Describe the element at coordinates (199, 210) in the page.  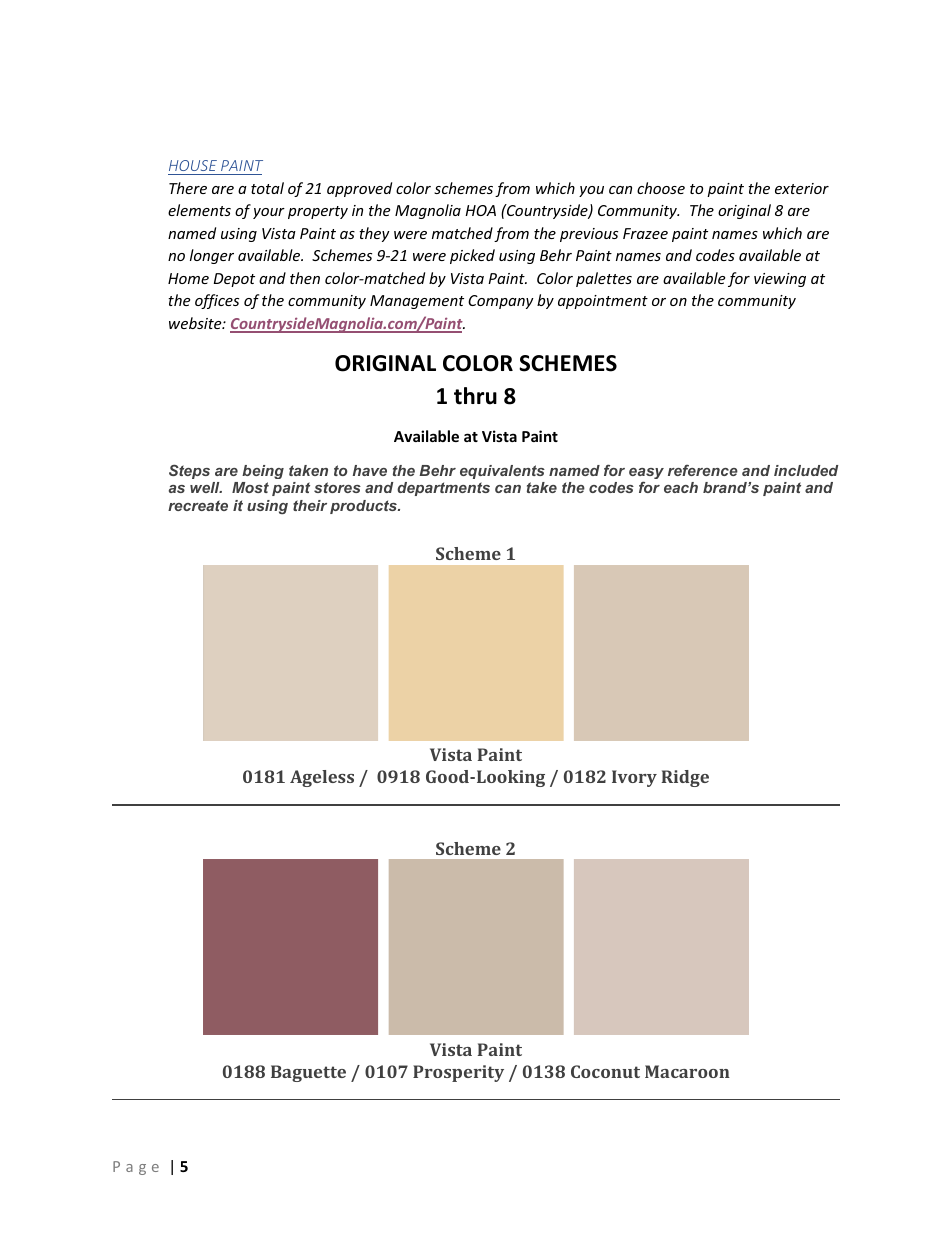
I see `elements` at that location.
